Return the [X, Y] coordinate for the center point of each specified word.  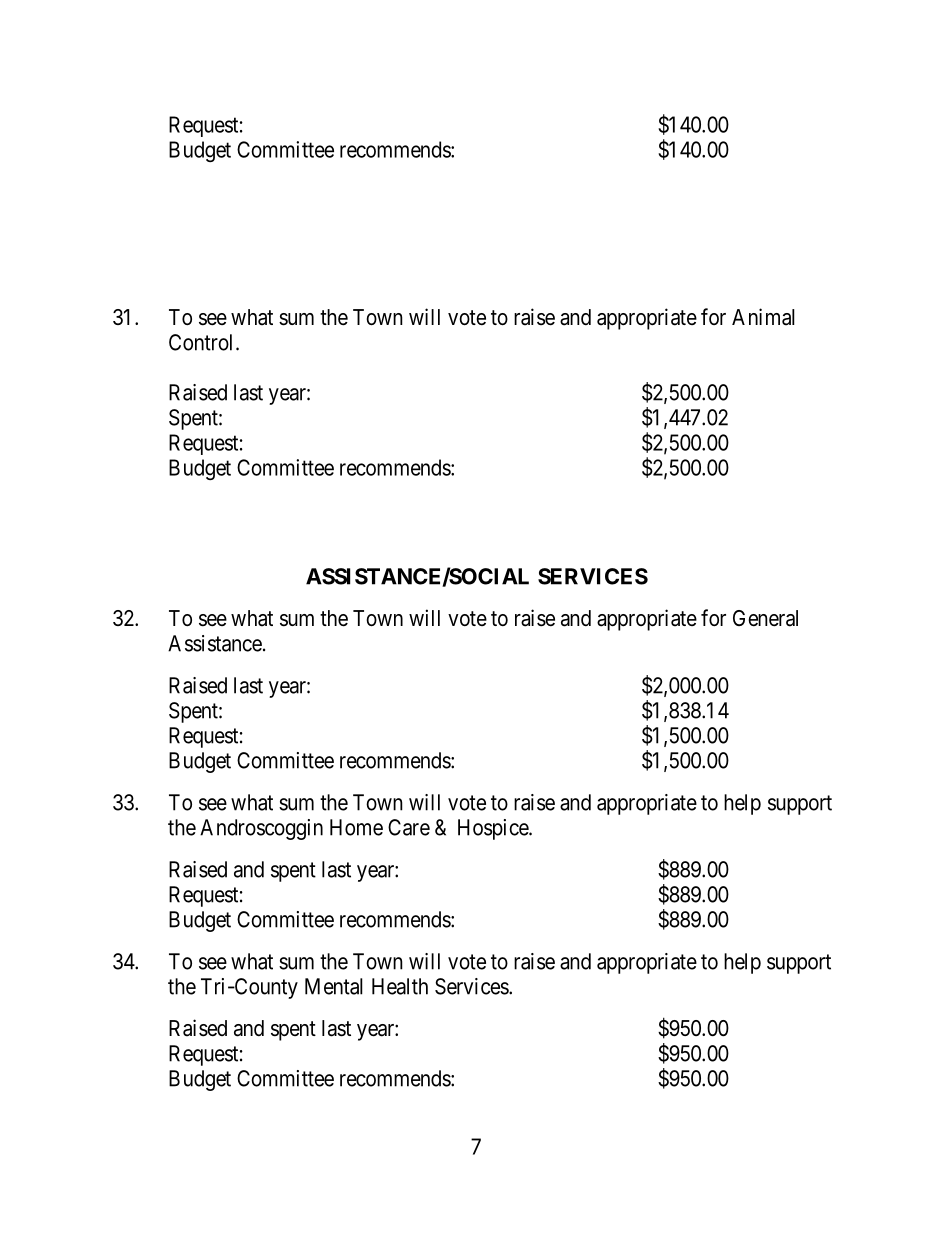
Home [356, 827]
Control [203, 342]
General [765, 618]
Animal [763, 317]
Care [409, 827]
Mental [334, 986]
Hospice [494, 829]
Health [400, 986]
